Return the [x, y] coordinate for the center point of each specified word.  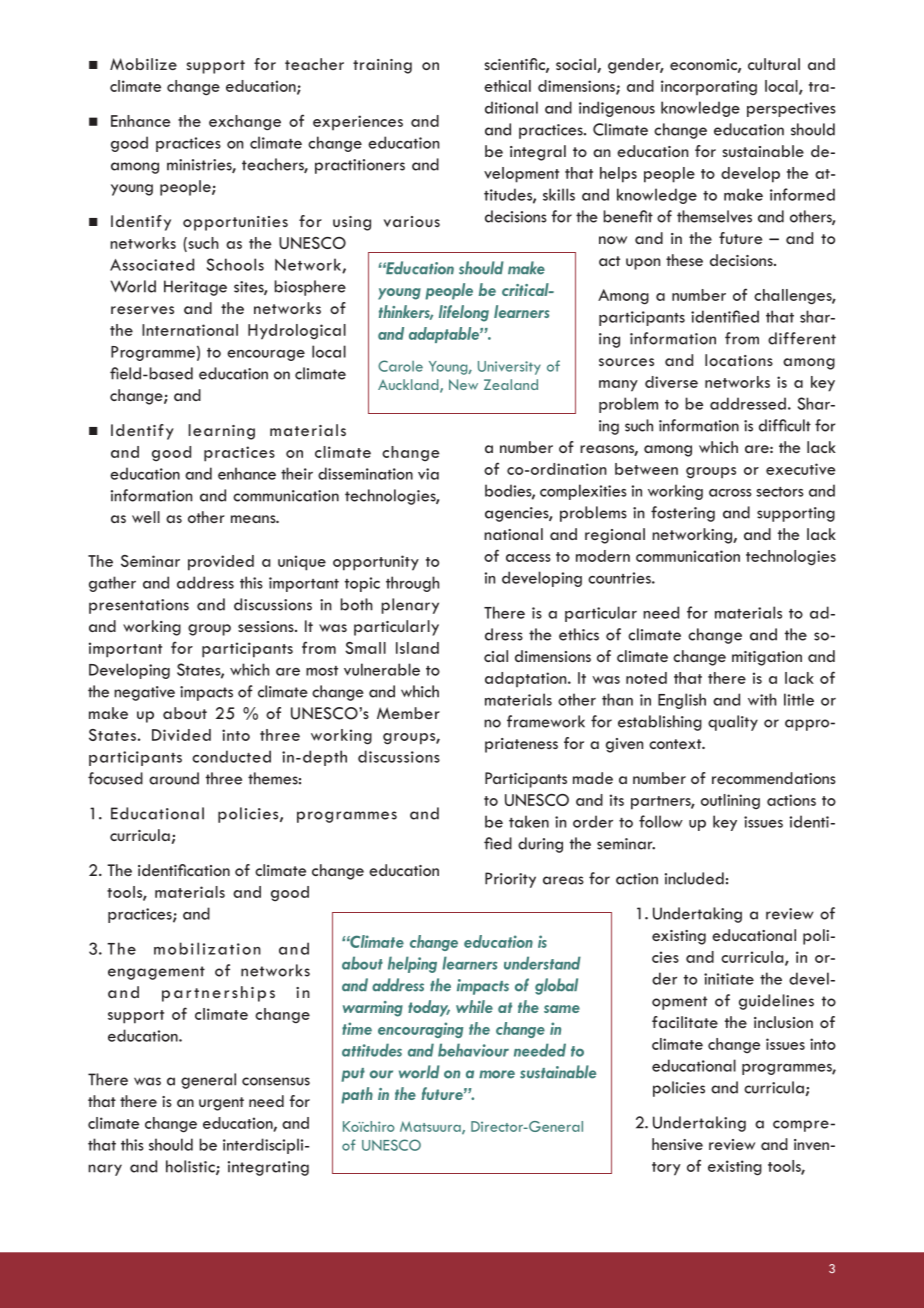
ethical [507, 86]
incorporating [709, 88]
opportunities [235, 223]
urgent [221, 1104]
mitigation [767, 658]
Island [417, 648]
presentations [139, 606]
